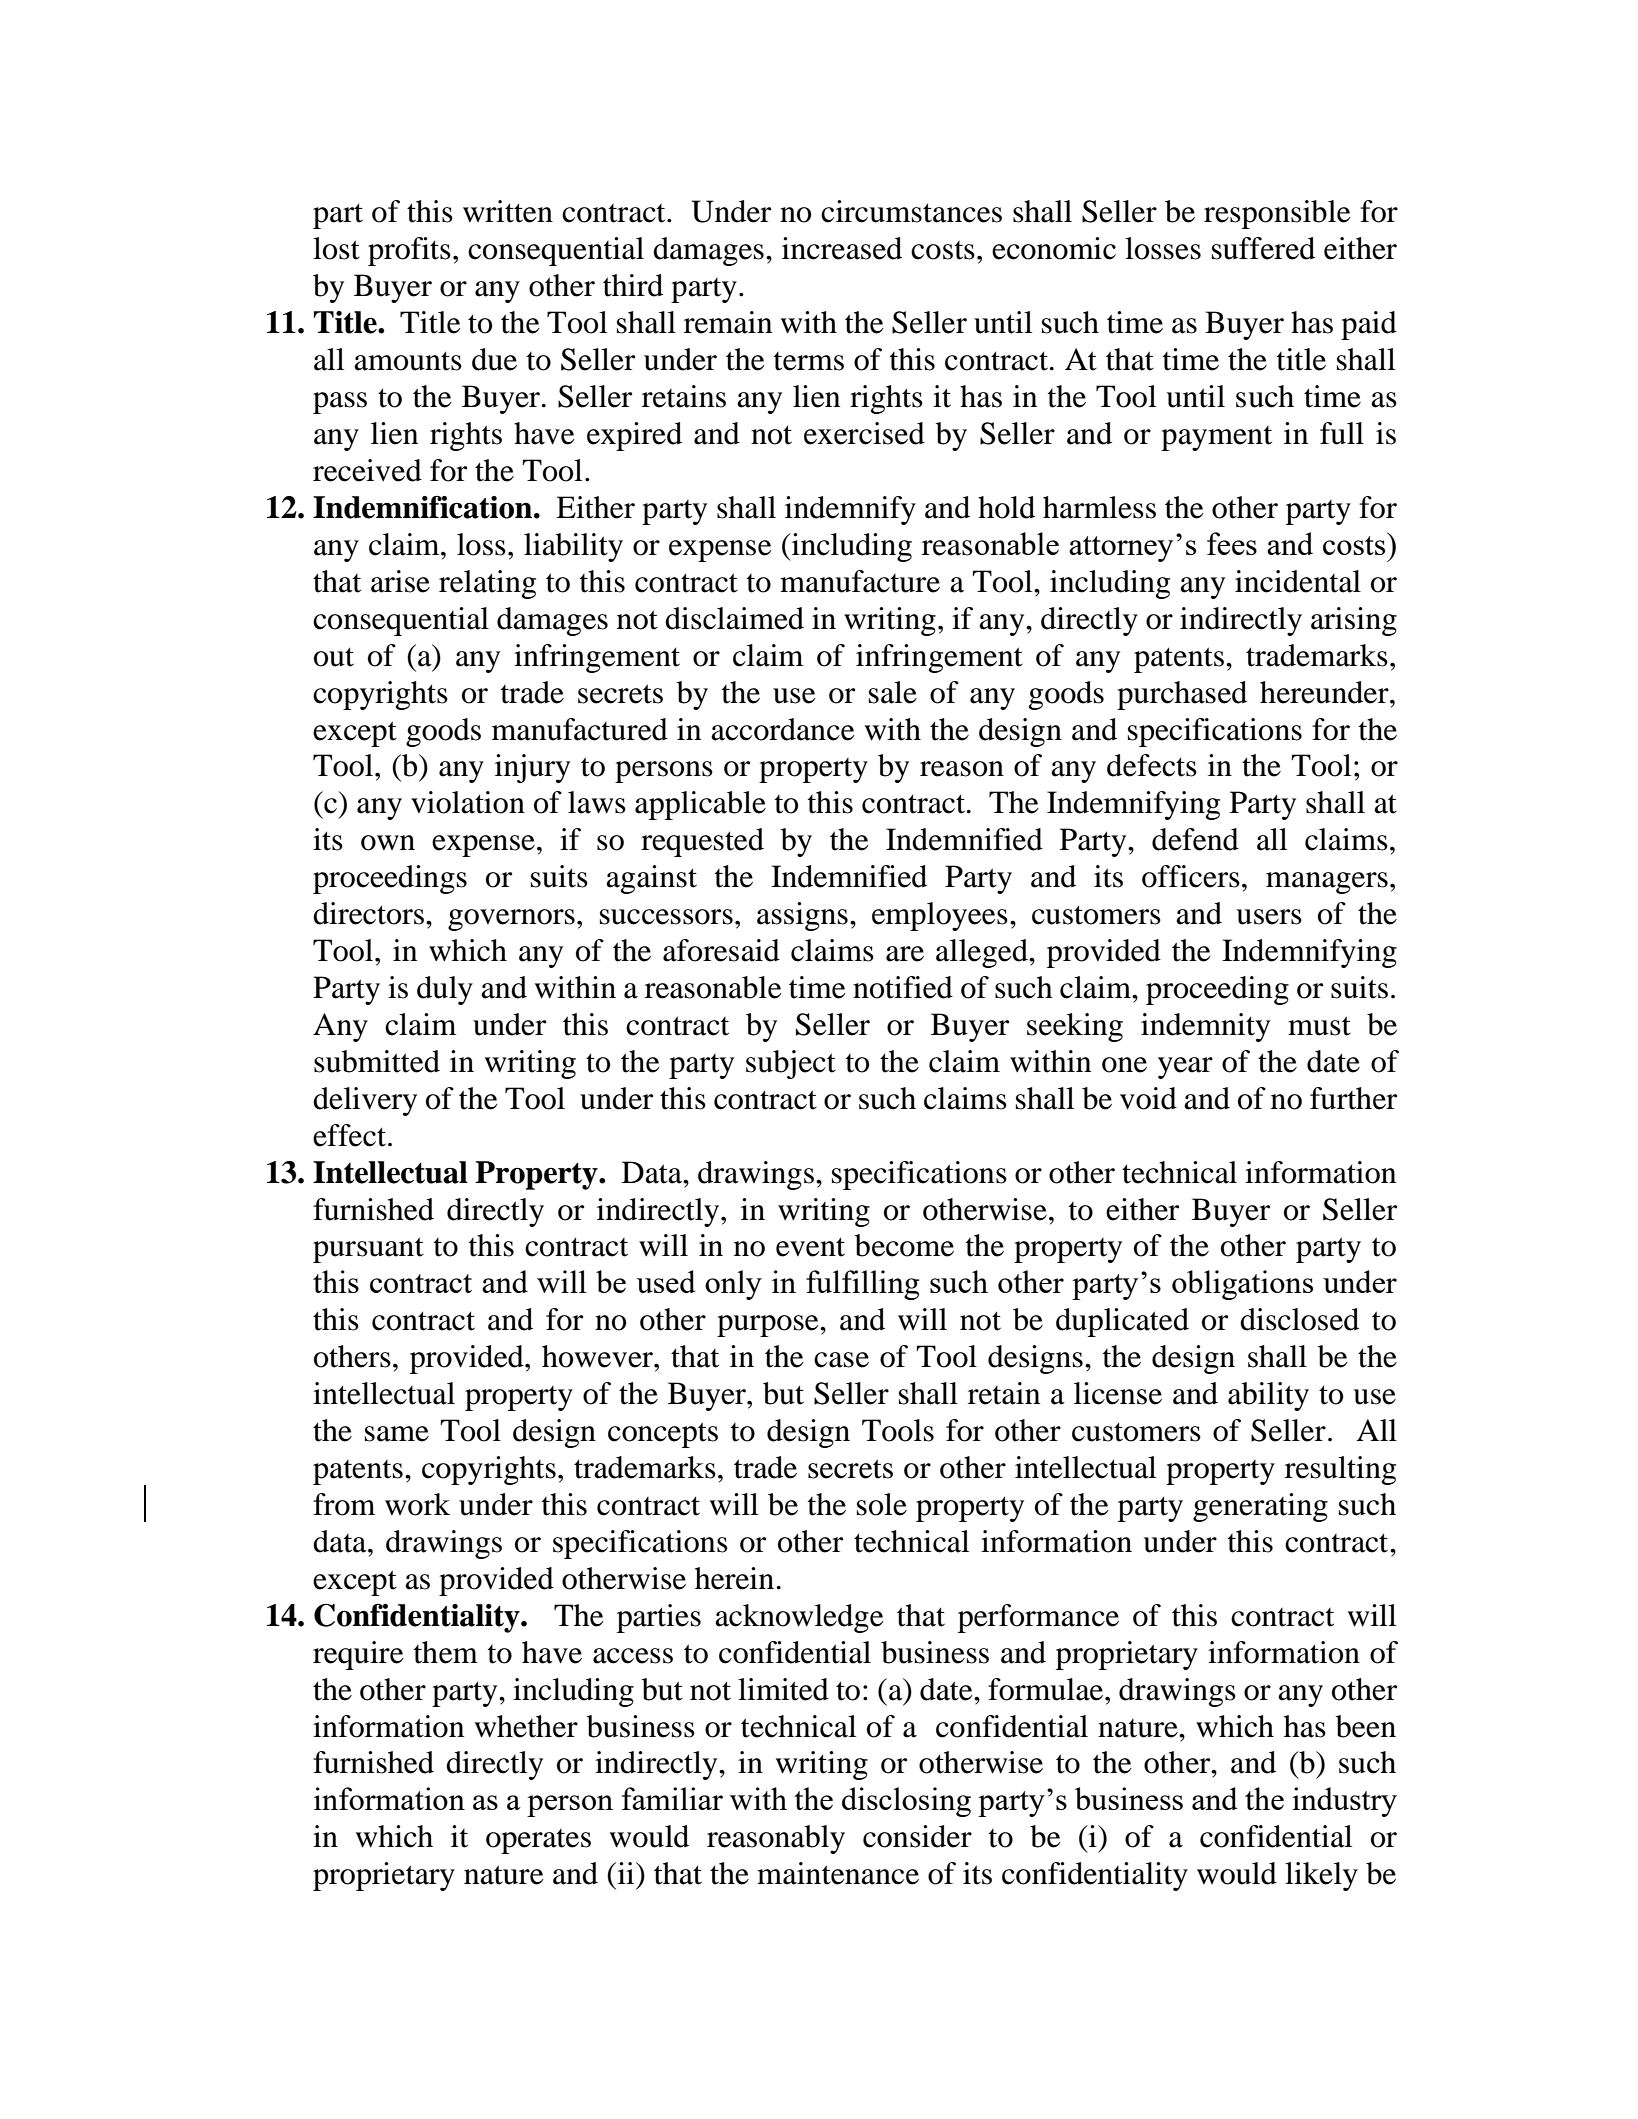  Describe the element at coordinates (468, 802) in the document. I see `violation` at that location.
